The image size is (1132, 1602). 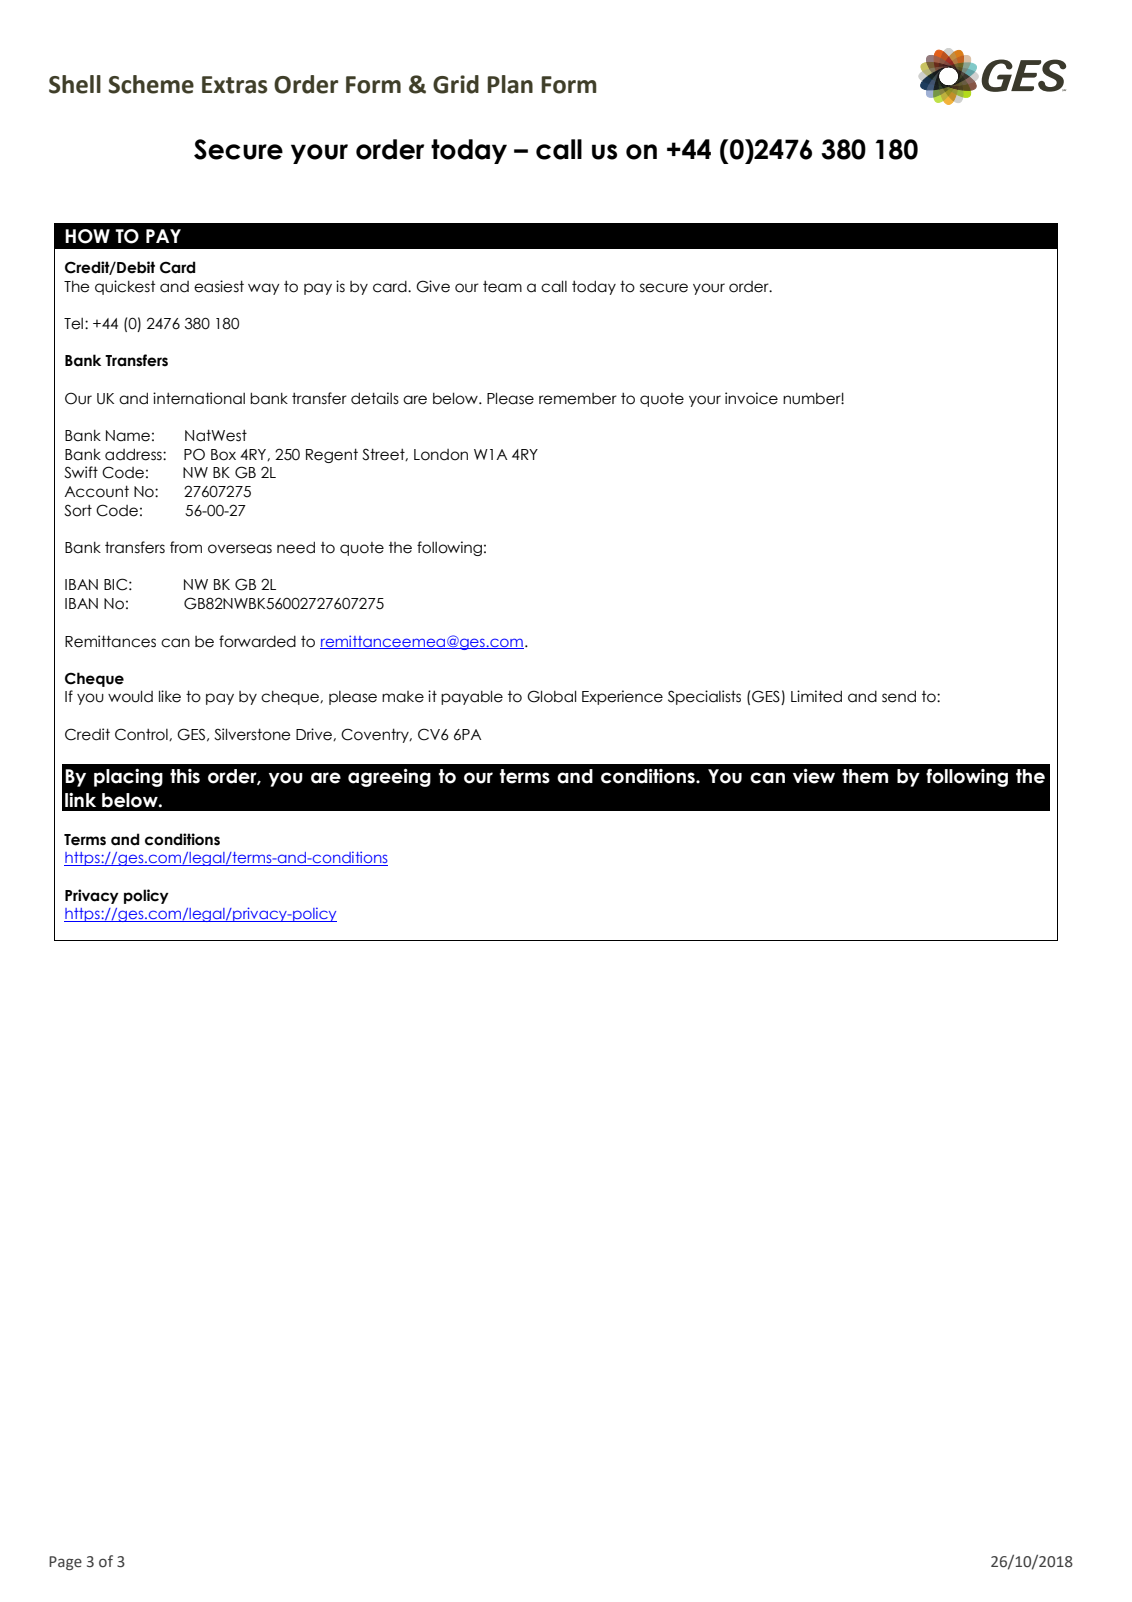 I want to click on agreeing, so click(x=389, y=778).
